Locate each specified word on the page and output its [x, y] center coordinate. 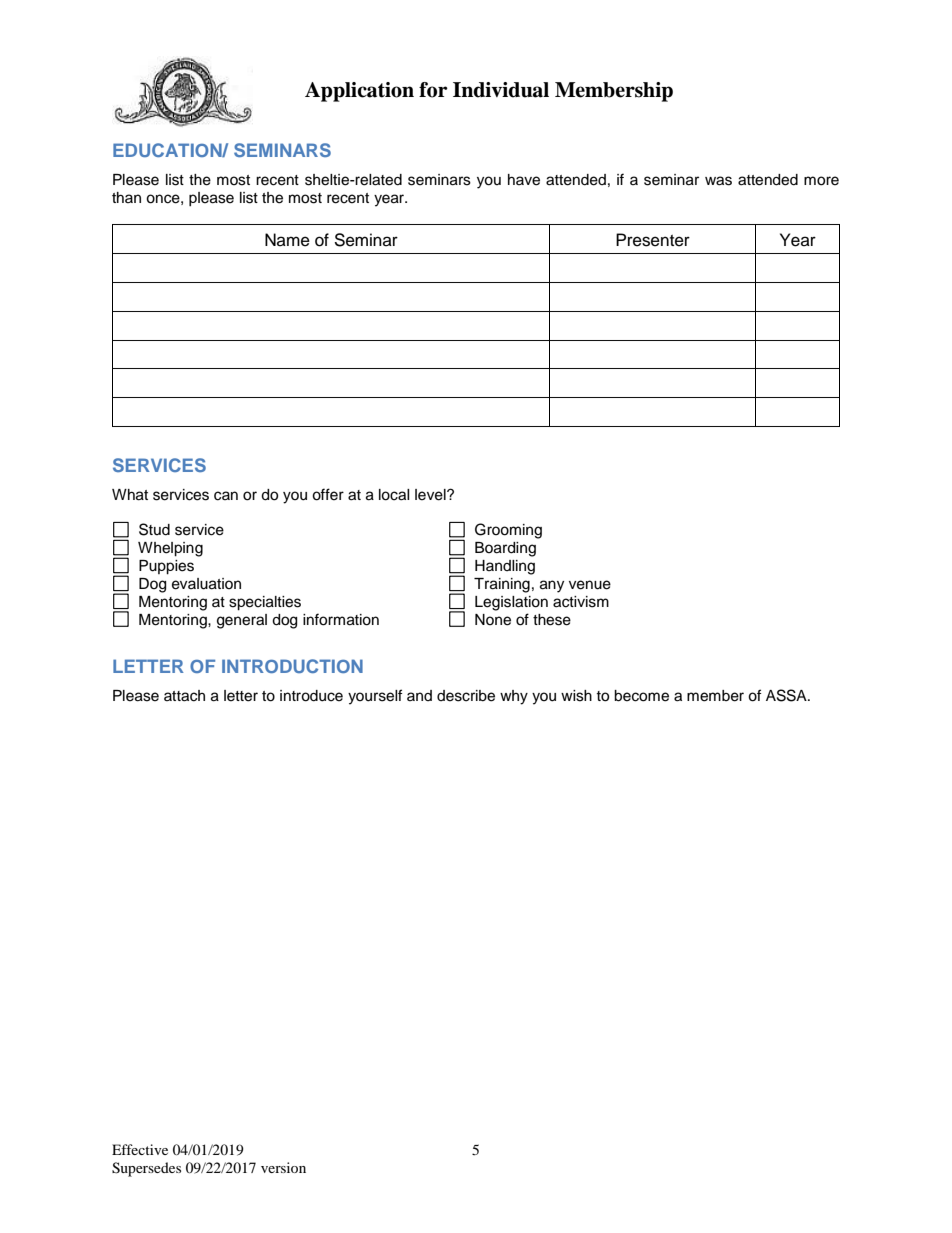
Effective [140, 1149]
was [718, 181]
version [283, 1167]
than [126, 197]
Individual [501, 90]
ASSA [787, 695]
